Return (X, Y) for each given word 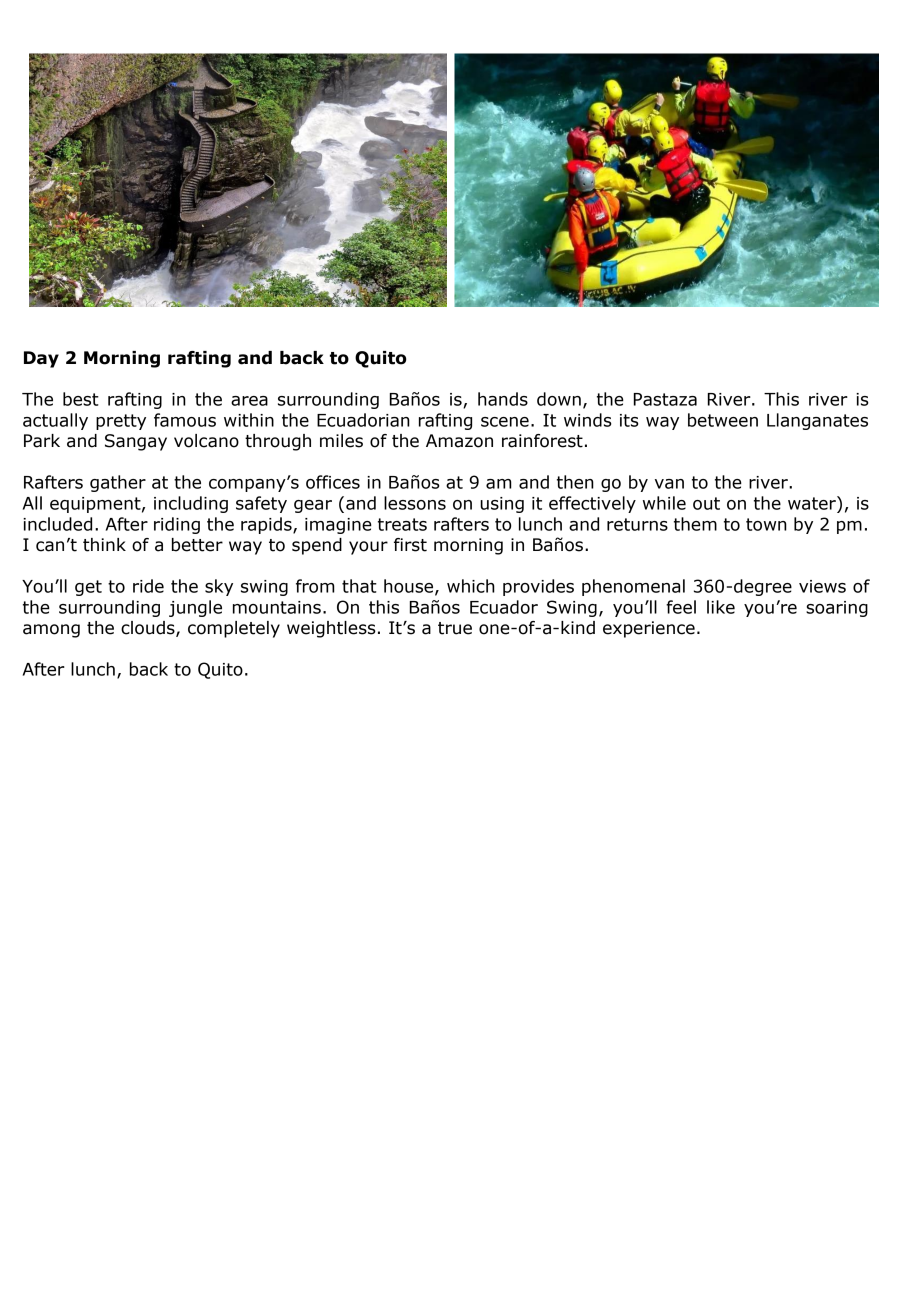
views (822, 586)
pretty (121, 422)
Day (41, 359)
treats (402, 524)
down (559, 399)
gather (118, 483)
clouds (149, 629)
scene (505, 422)
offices (333, 482)
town (766, 524)
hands (503, 399)
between (723, 420)
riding (177, 525)
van (669, 484)
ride (148, 586)
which (471, 586)
